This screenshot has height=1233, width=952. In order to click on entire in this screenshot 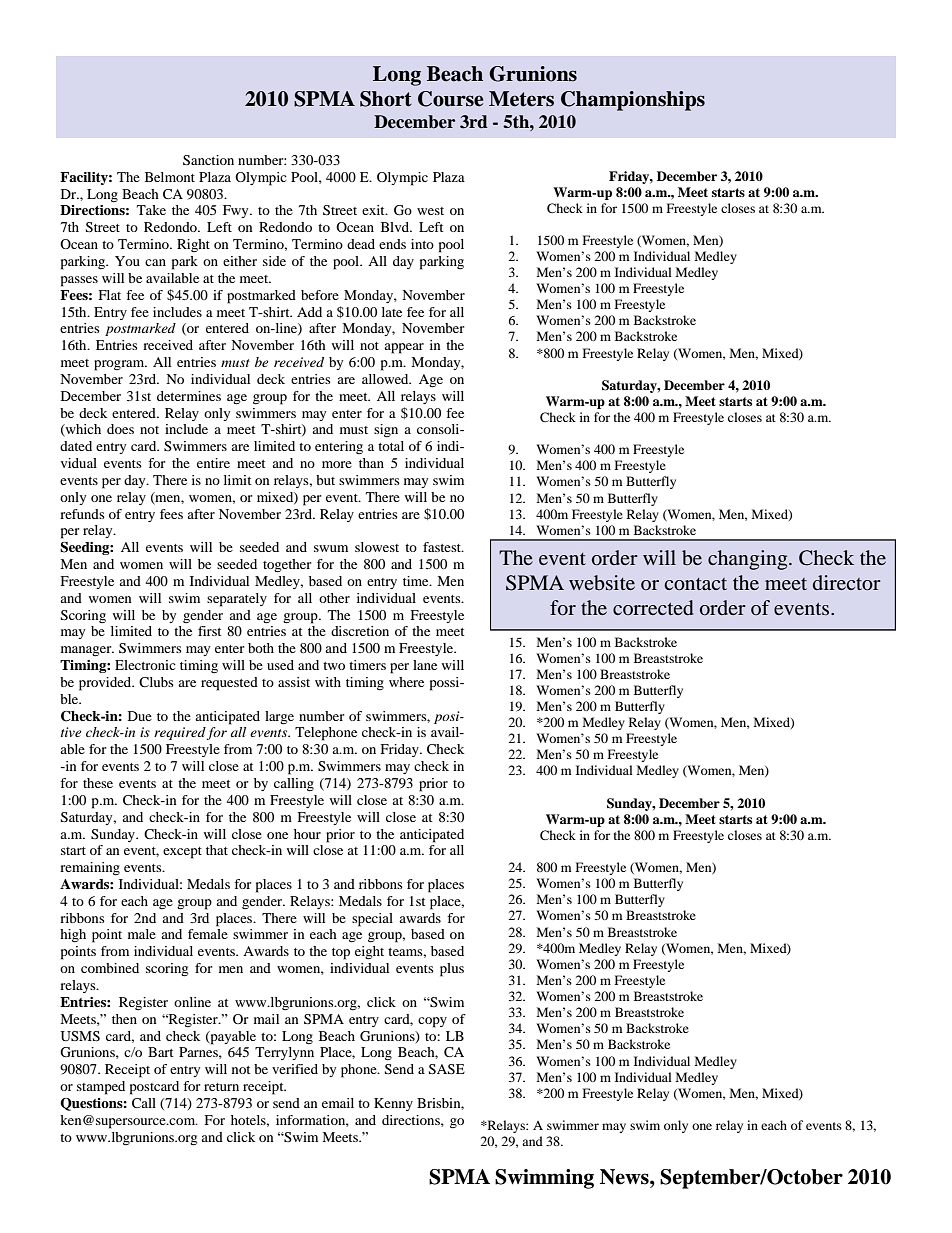, I will do `click(213, 463)`.
